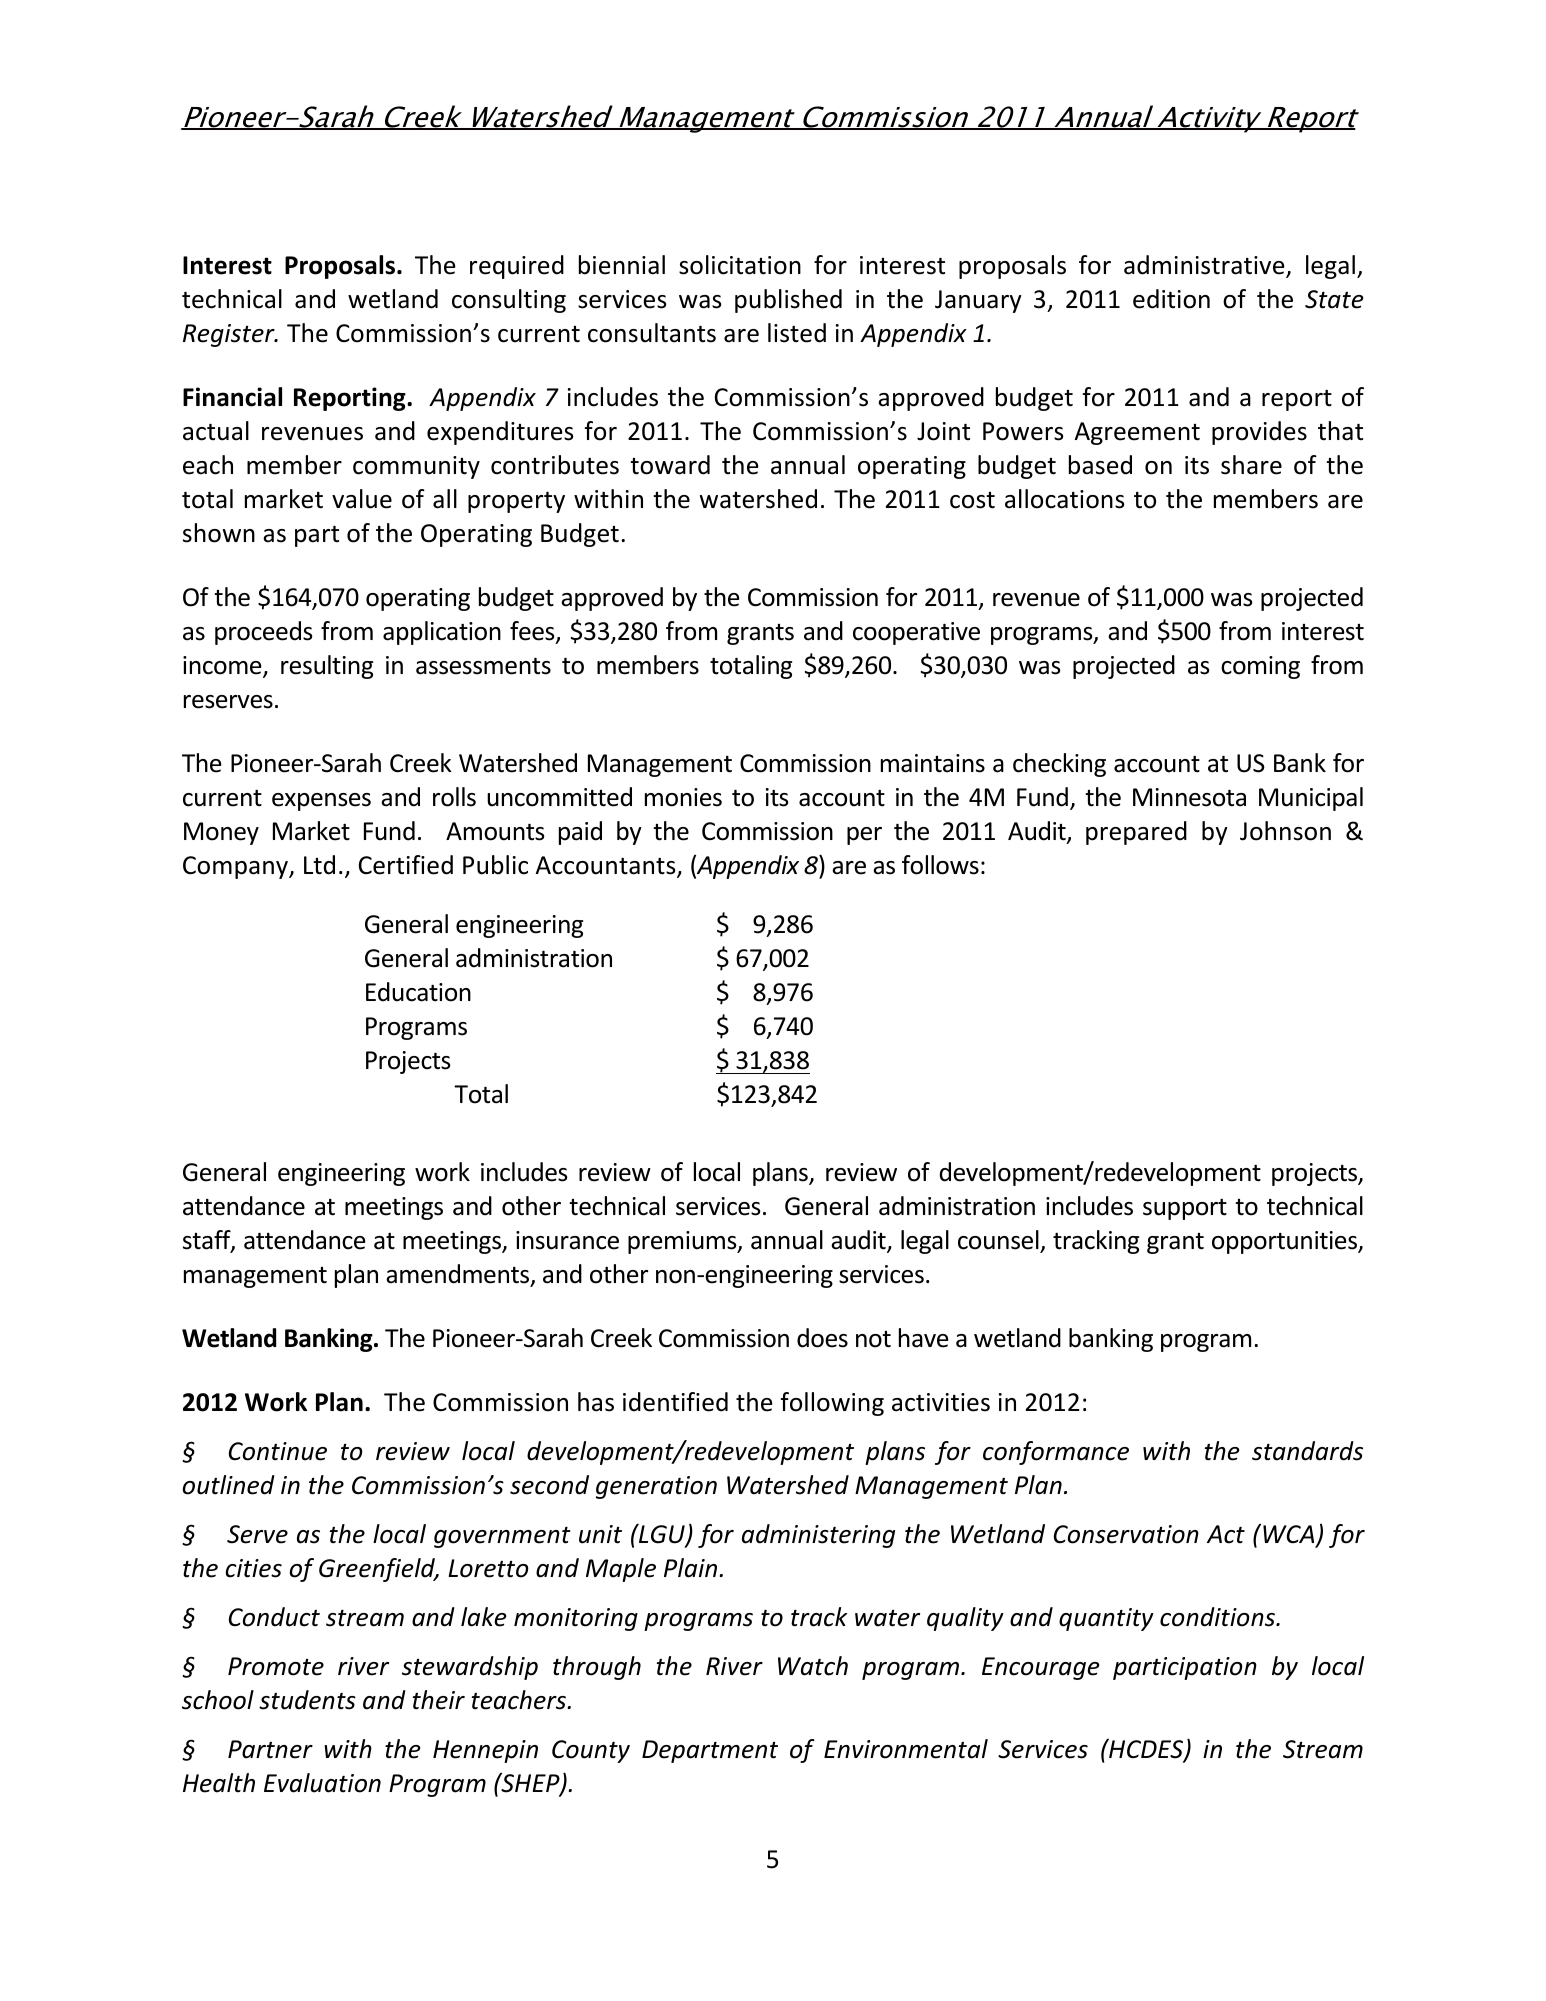 Image resolution: width=1546 pixels, height=2001 pixels. Describe the element at coordinates (307, 1700) in the document. I see `students` at that location.
